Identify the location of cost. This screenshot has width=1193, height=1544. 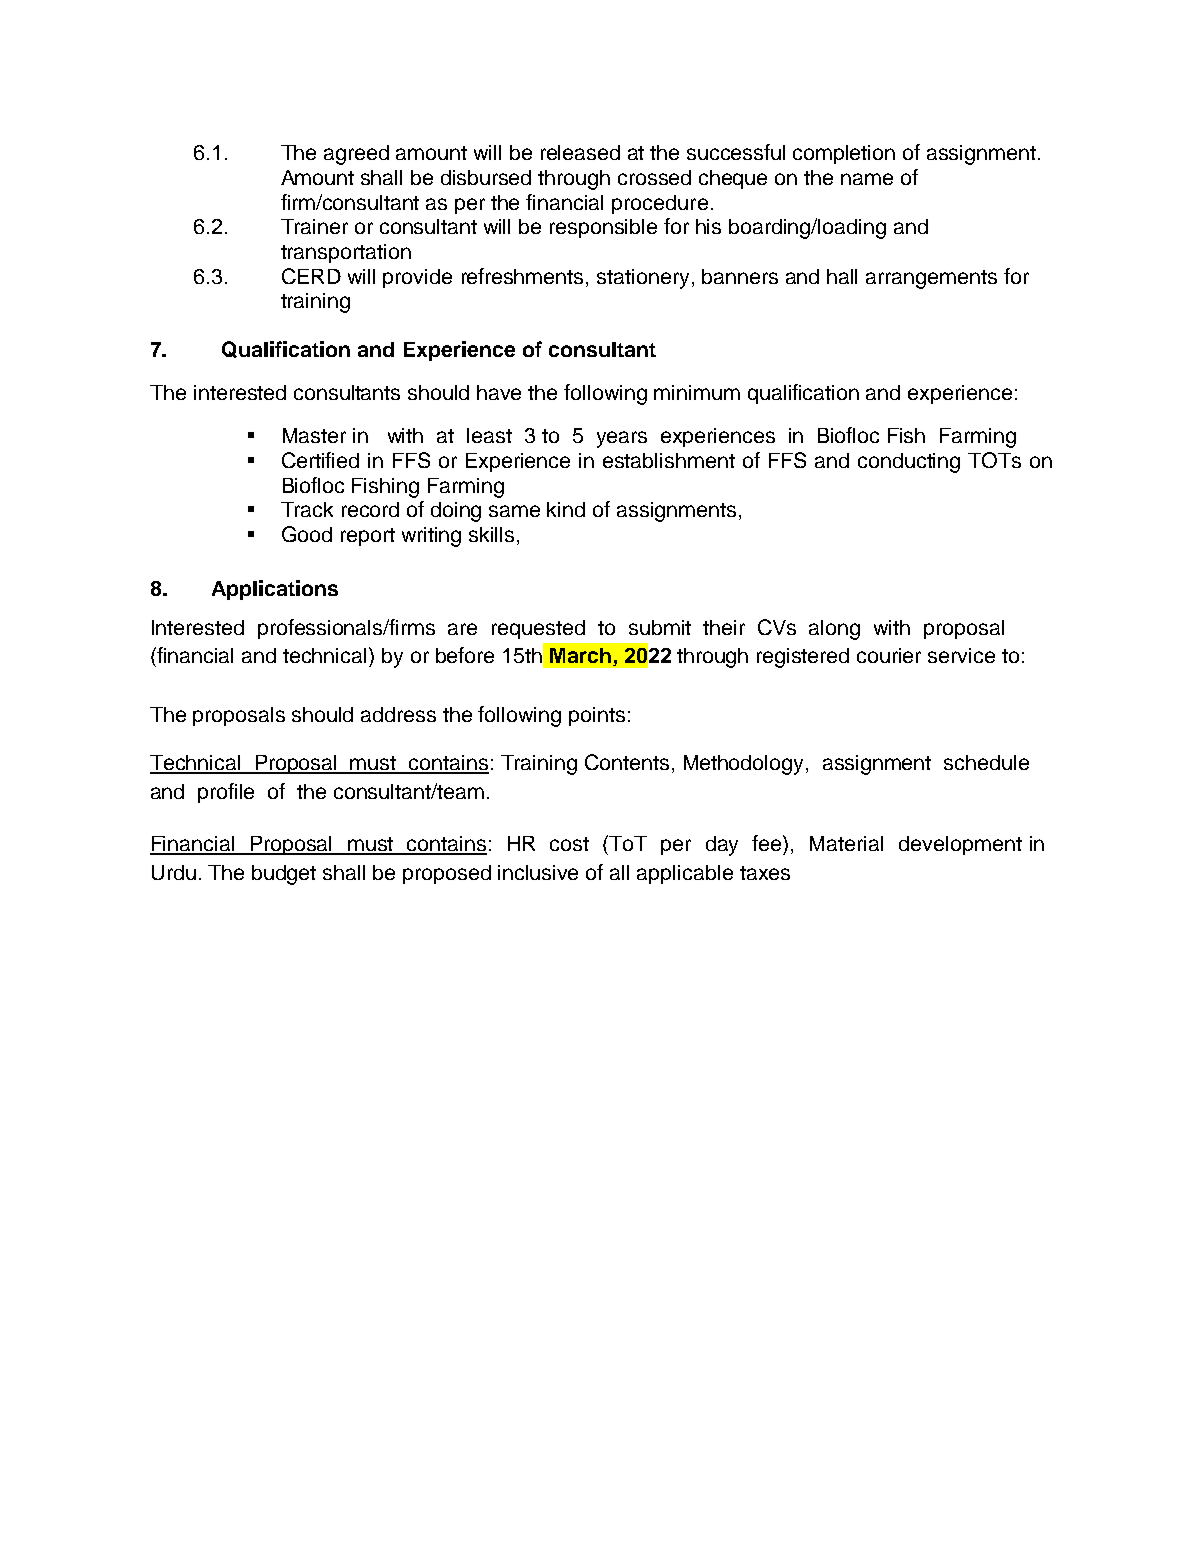
(569, 844).
